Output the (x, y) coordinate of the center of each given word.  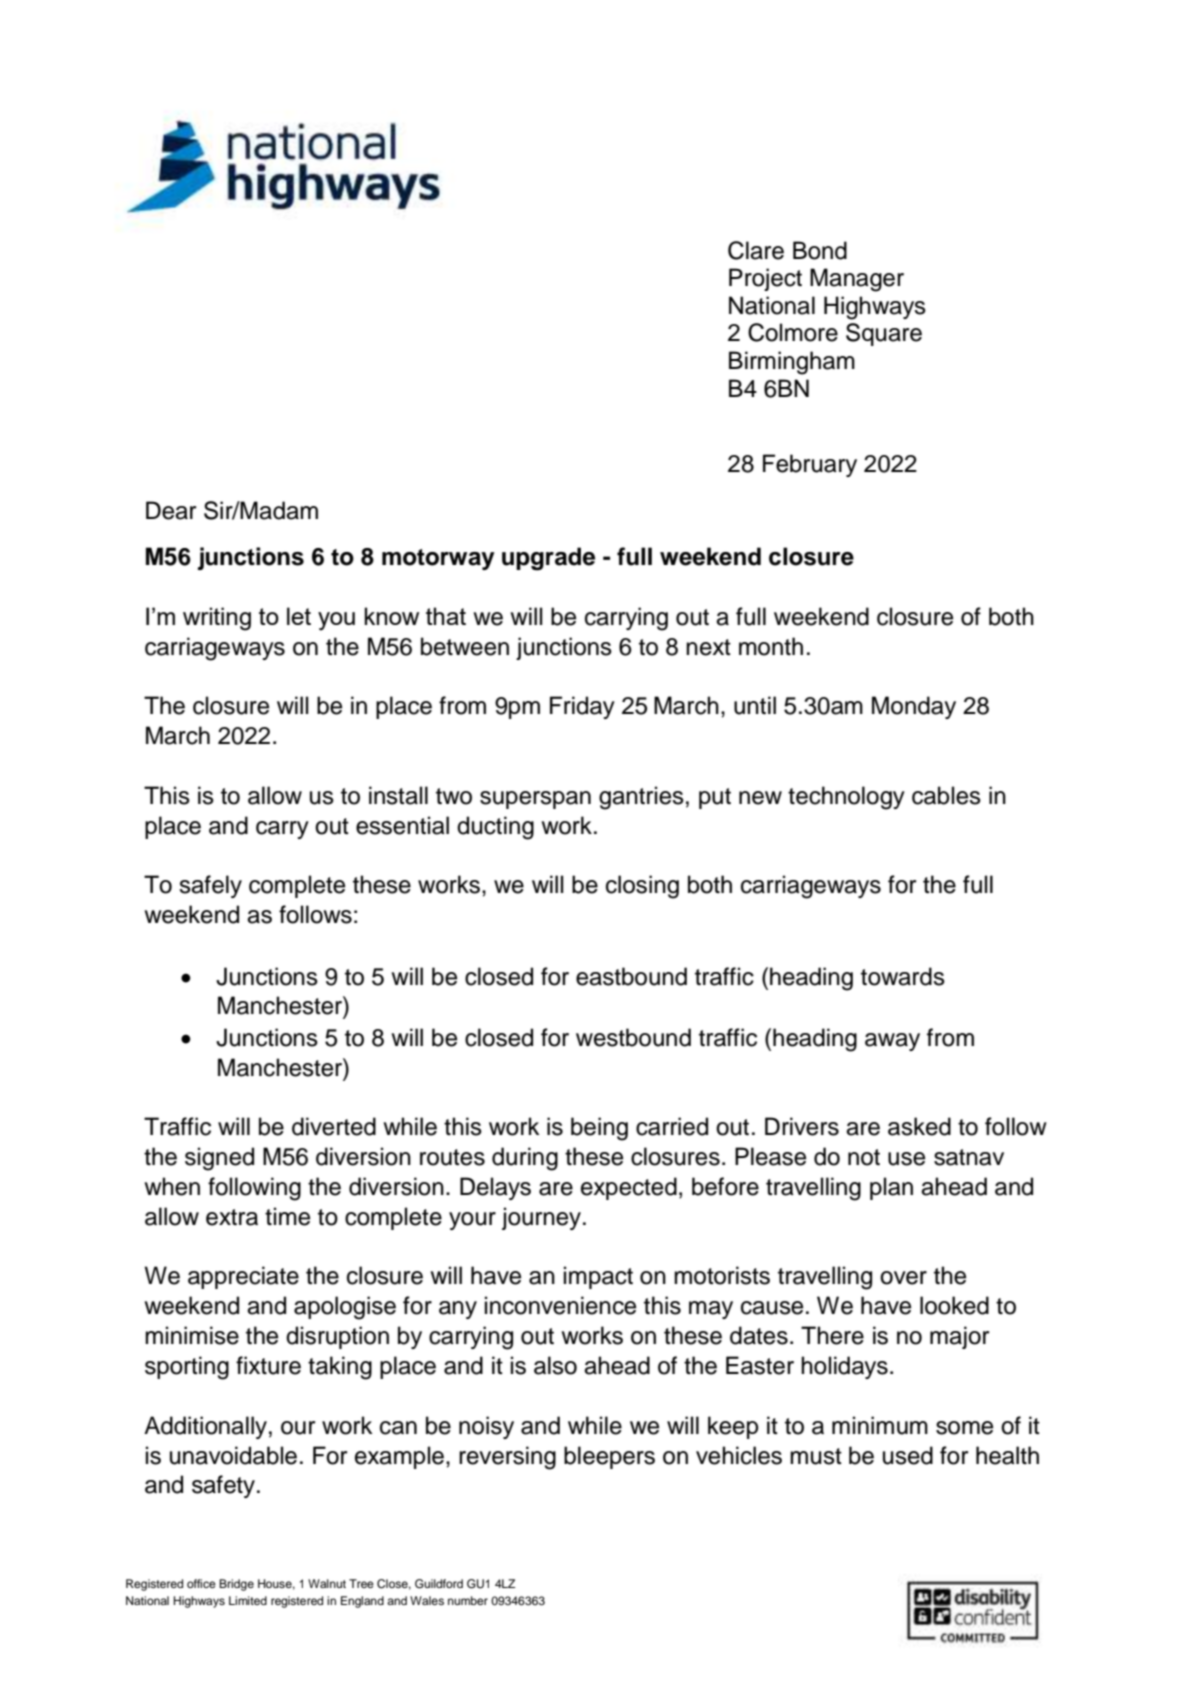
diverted (334, 1126)
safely (210, 886)
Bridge (236, 1585)
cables (946, 795)
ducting (495, 828)
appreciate (243, 1277)
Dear (171, 510)
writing (217, 619)
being (599, 1129)
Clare (756, 250)
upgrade (548, 559)
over (903, 1278)
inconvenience (560, 1305)
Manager (857, 280)
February (810, 465)
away (892, 1042)
